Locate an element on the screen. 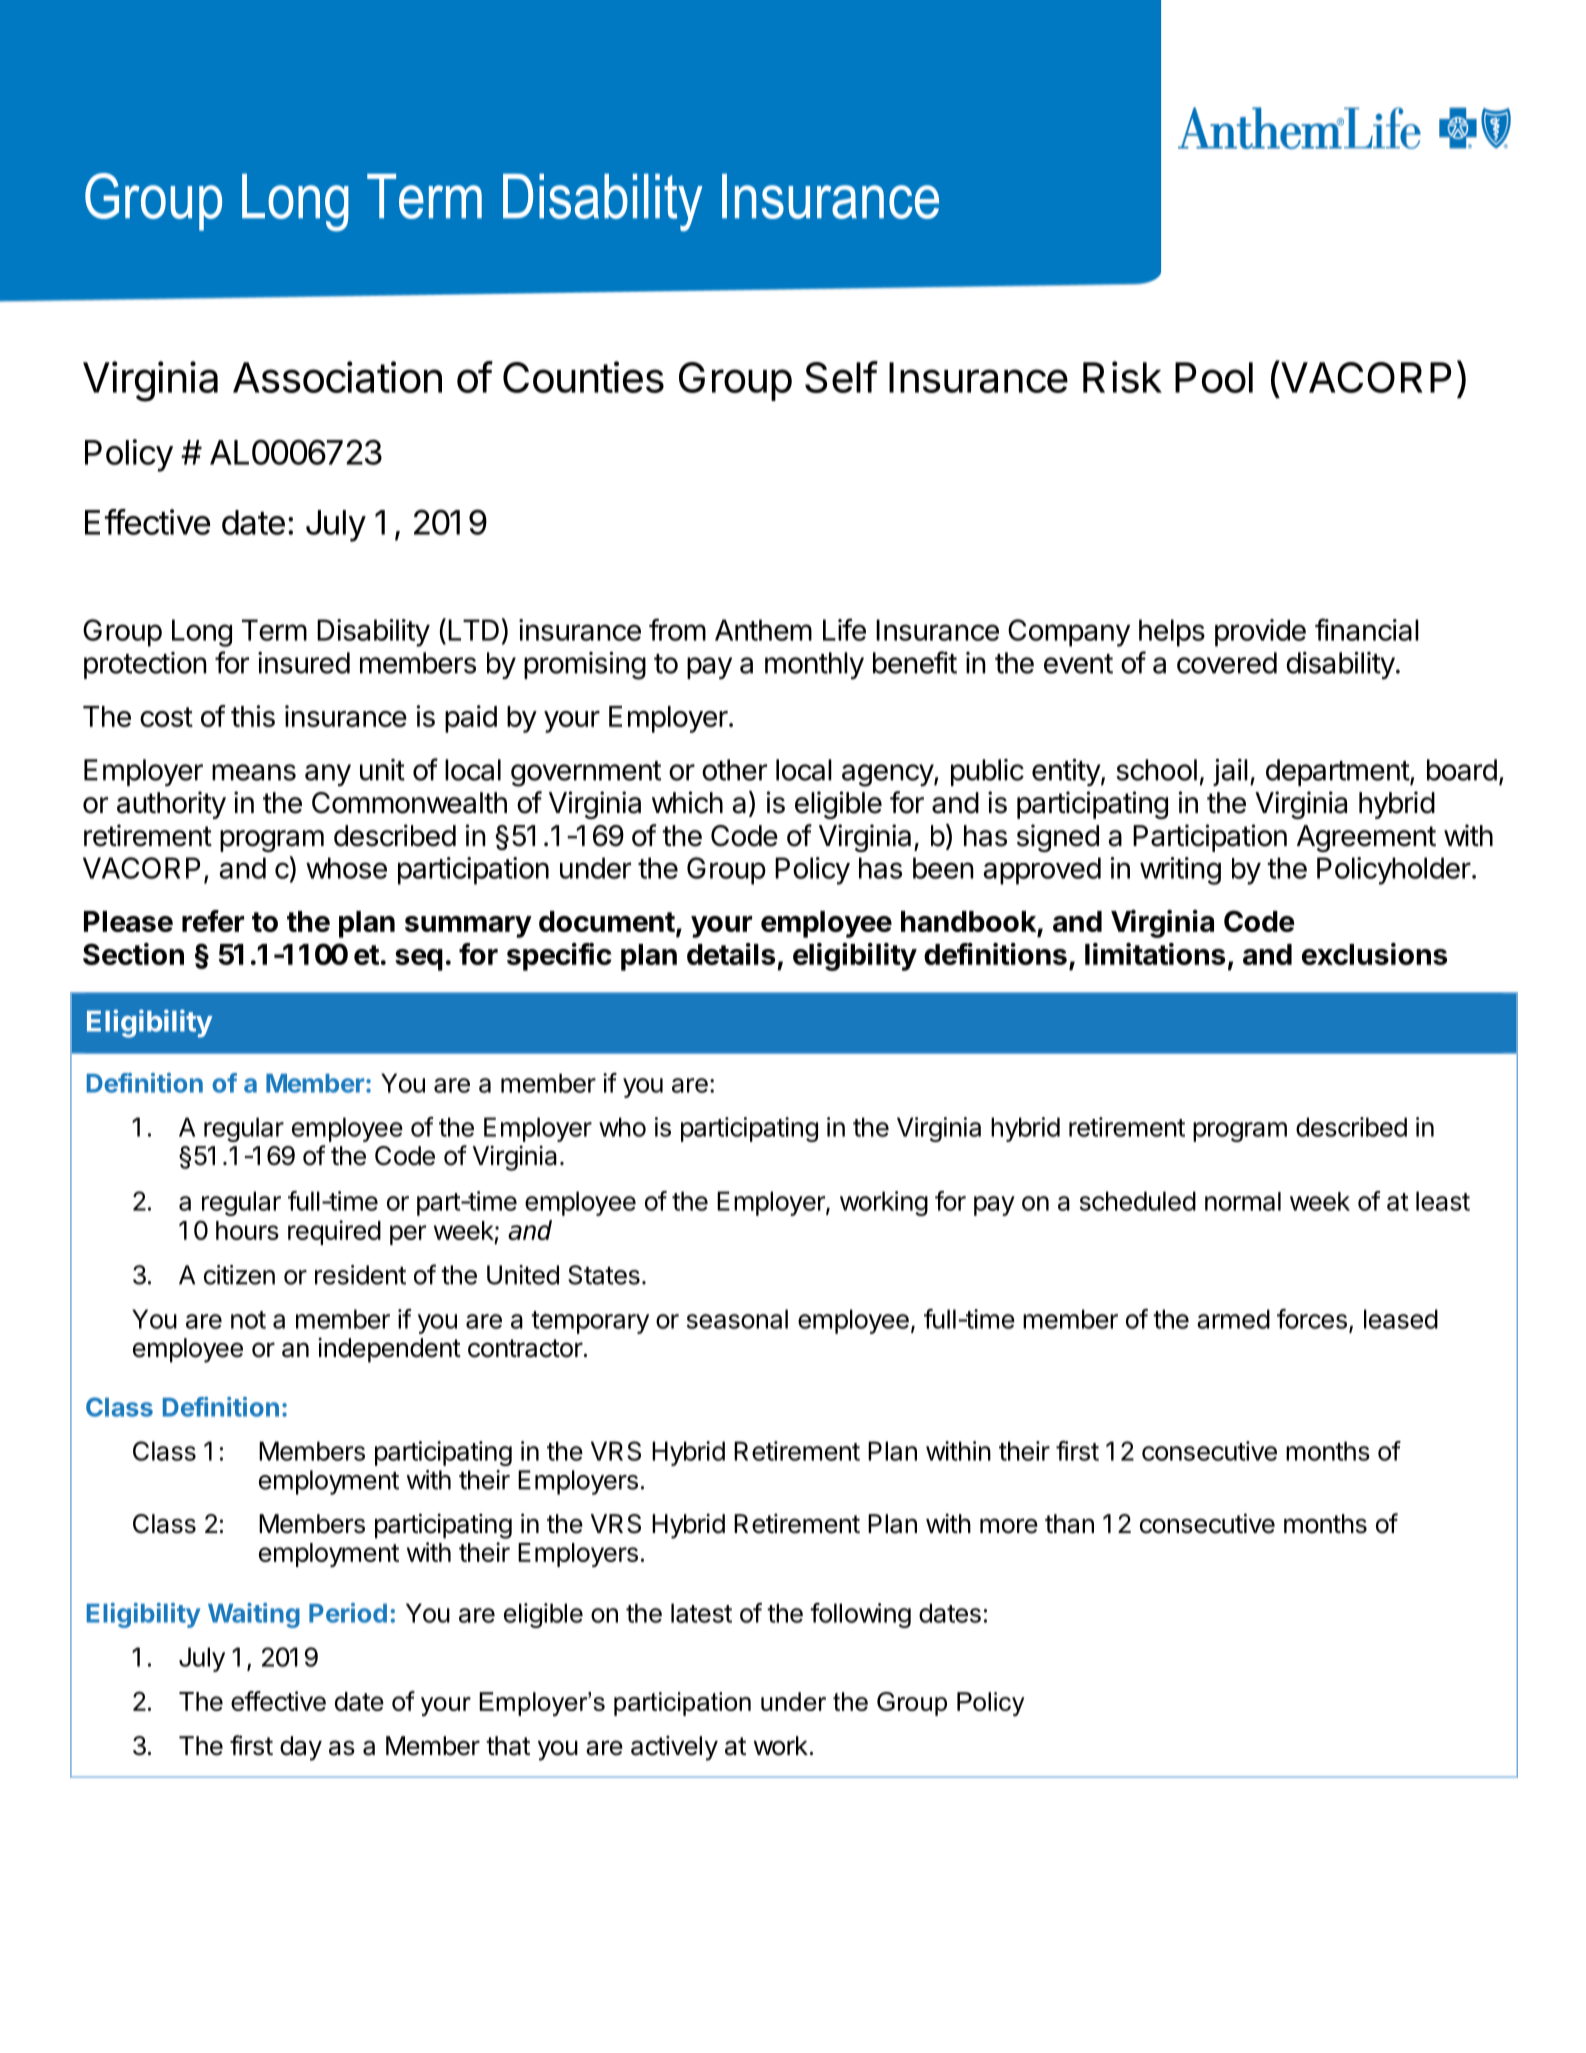  Pool is located at coordinates (1214, 377).
